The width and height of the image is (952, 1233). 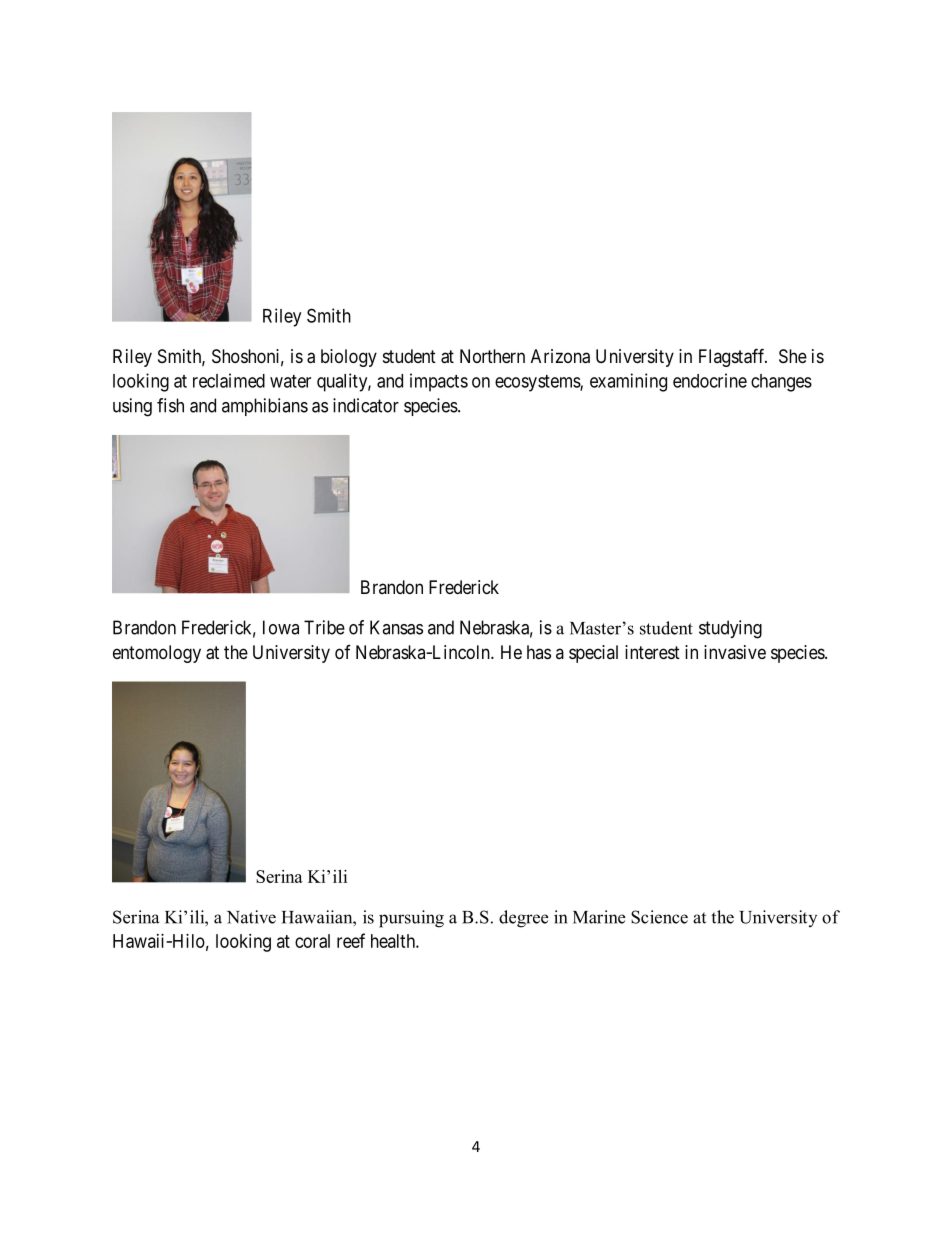 What do you see at coordinates (251, 917) in the image?
I see `Native` at bounding box center [251, 917].
